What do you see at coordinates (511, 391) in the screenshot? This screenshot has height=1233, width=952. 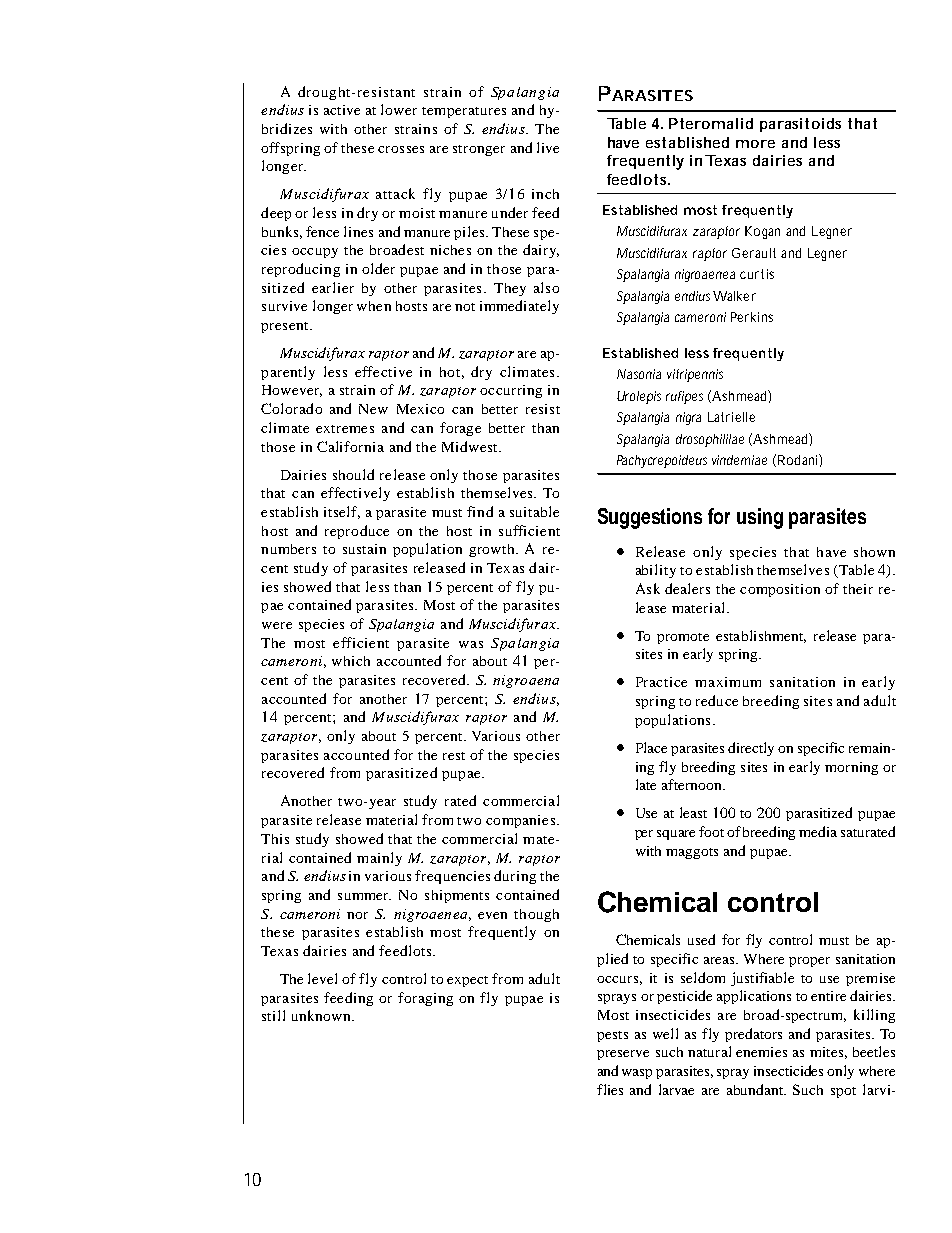 I see `occurring` at bounding box center [511, 391].
